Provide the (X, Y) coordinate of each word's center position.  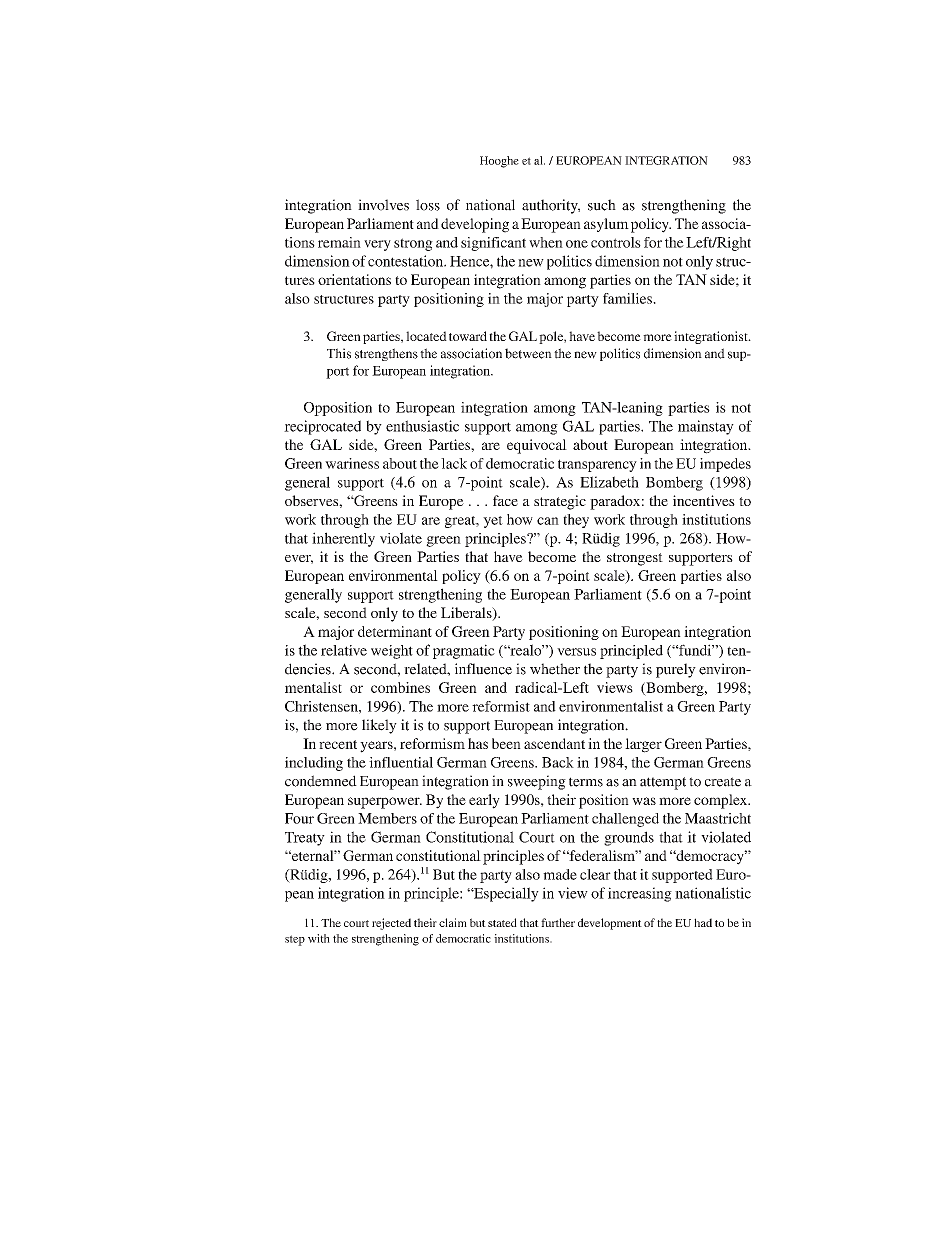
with (319, 938)
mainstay (706, 427)
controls (616, 242)
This (339, 353)
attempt (663, 783)
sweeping (537, 782)
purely (676, 670)
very (377, 245)
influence (483, 669)
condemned (321, 781)
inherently (343, 539)
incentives (704, 500)
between (528, 353)
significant (493, 244)
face (505, 500)
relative (344, 650)
